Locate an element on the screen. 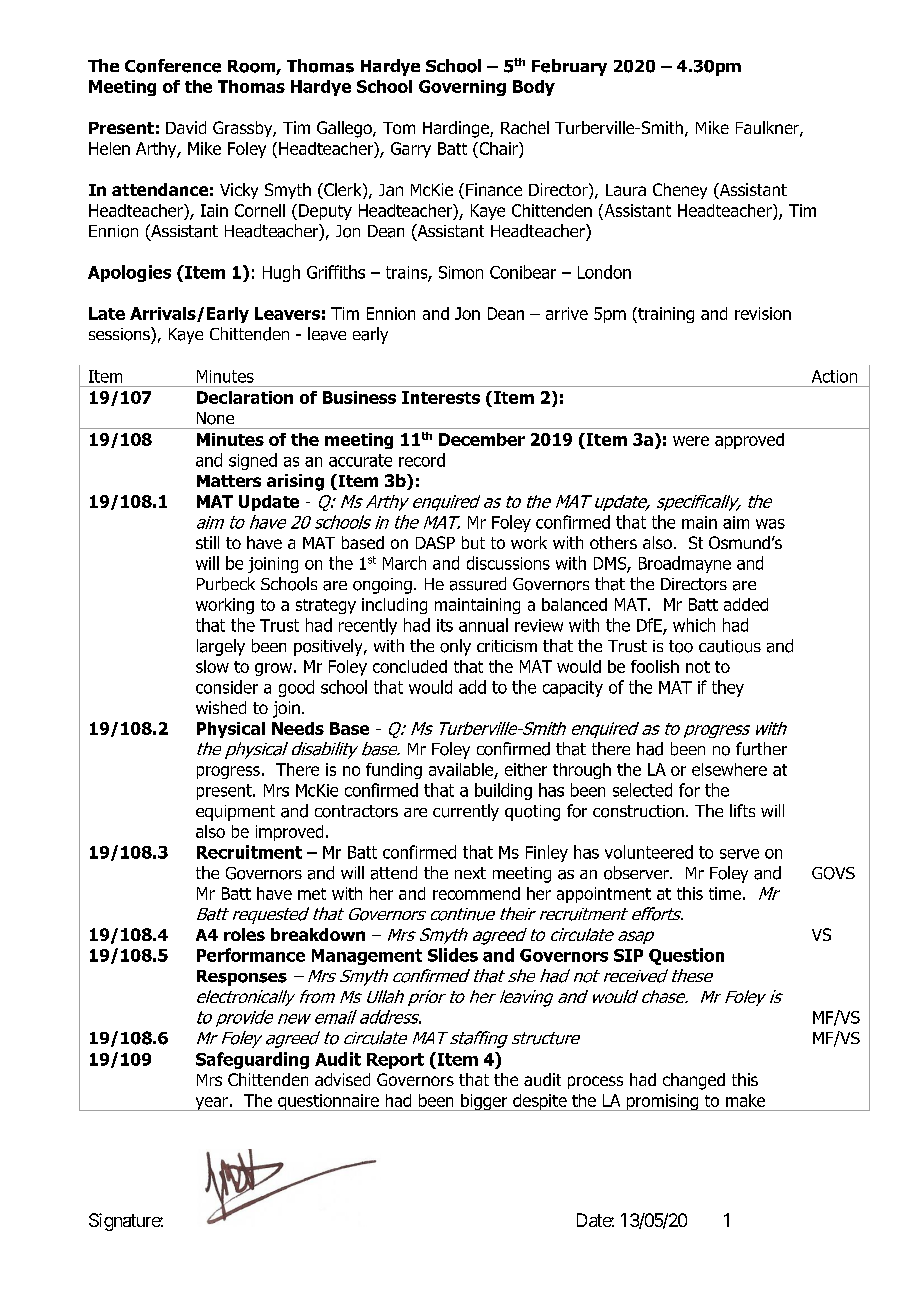 This screenshot has width=924, height=1308. Governing is located at coordinates (462, 88).
